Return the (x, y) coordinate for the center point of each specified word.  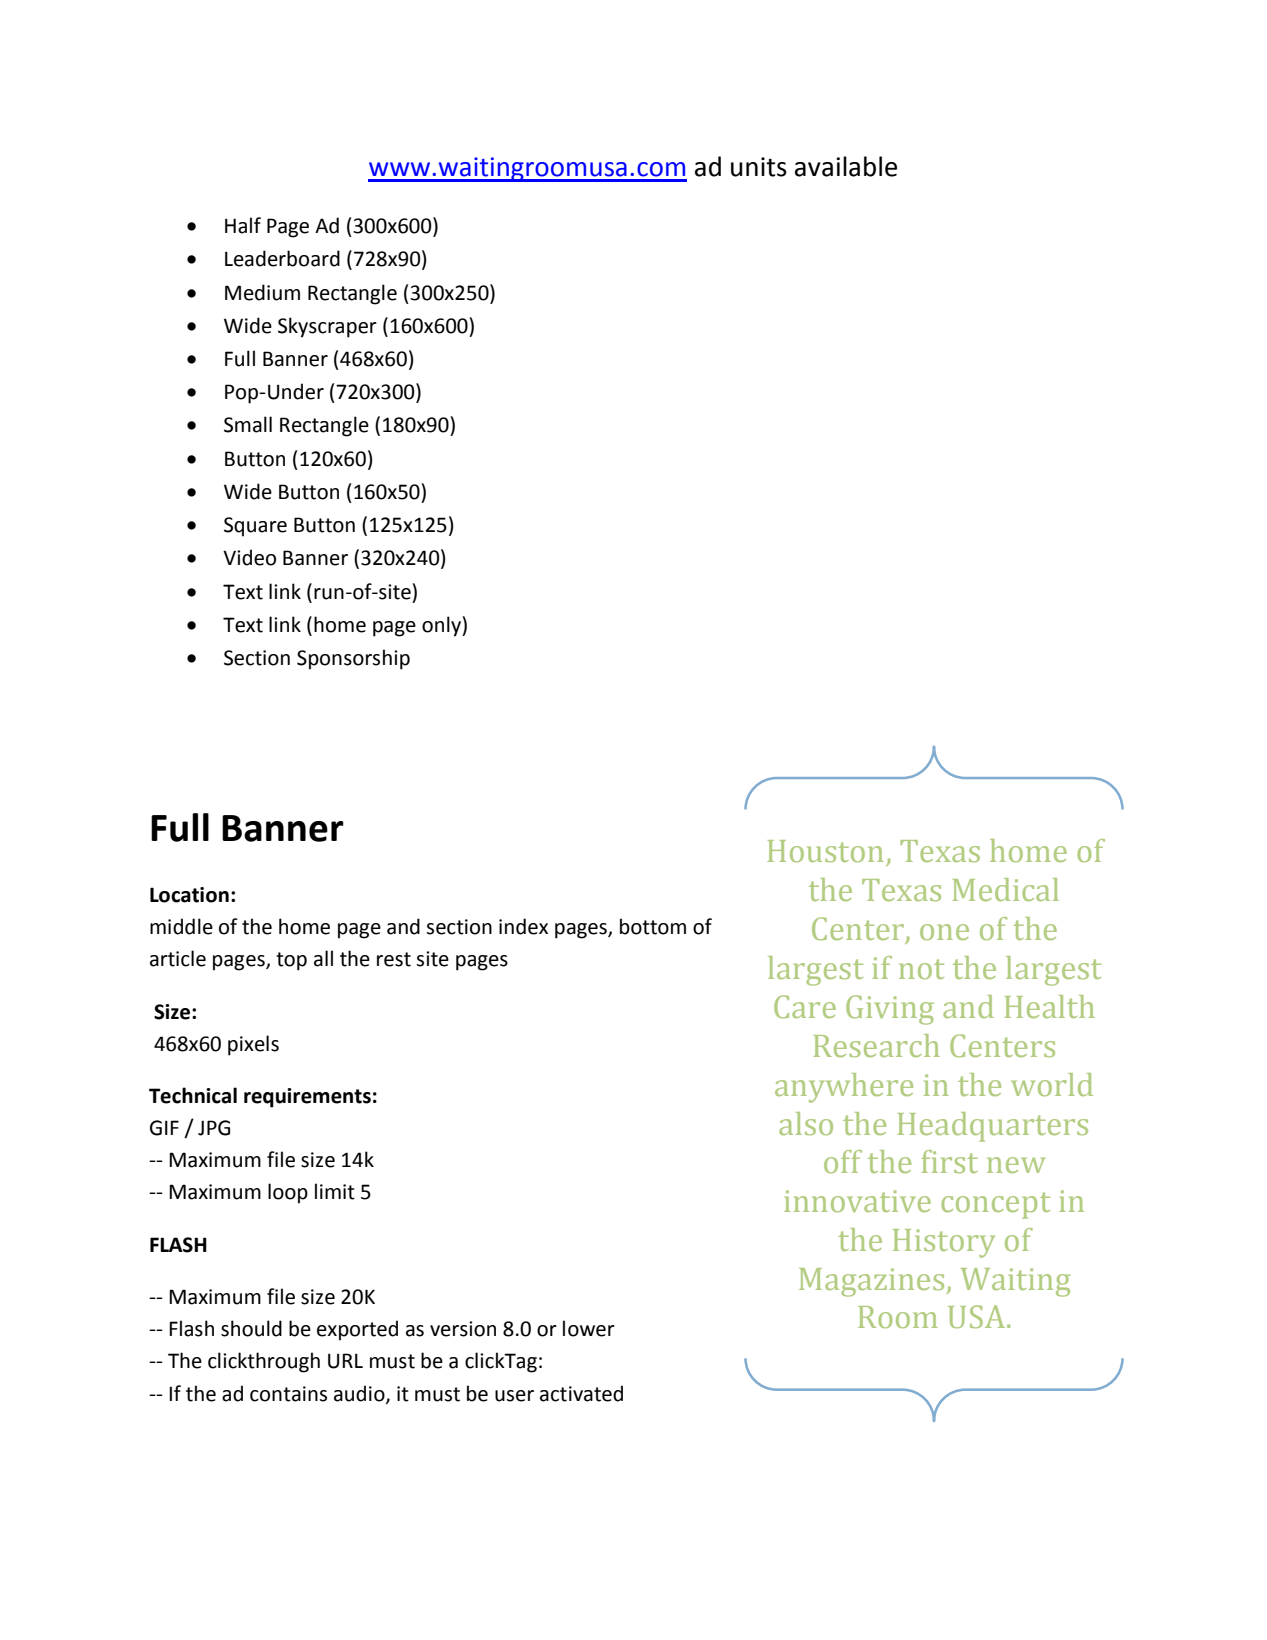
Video (249, 557)
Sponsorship (353, 659)
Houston (825, 851)
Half (243, 225)
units (759, 167)
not (921, 969)
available (846, 166)
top (291, 961)
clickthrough (264, 1362)
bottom (653, 926)
